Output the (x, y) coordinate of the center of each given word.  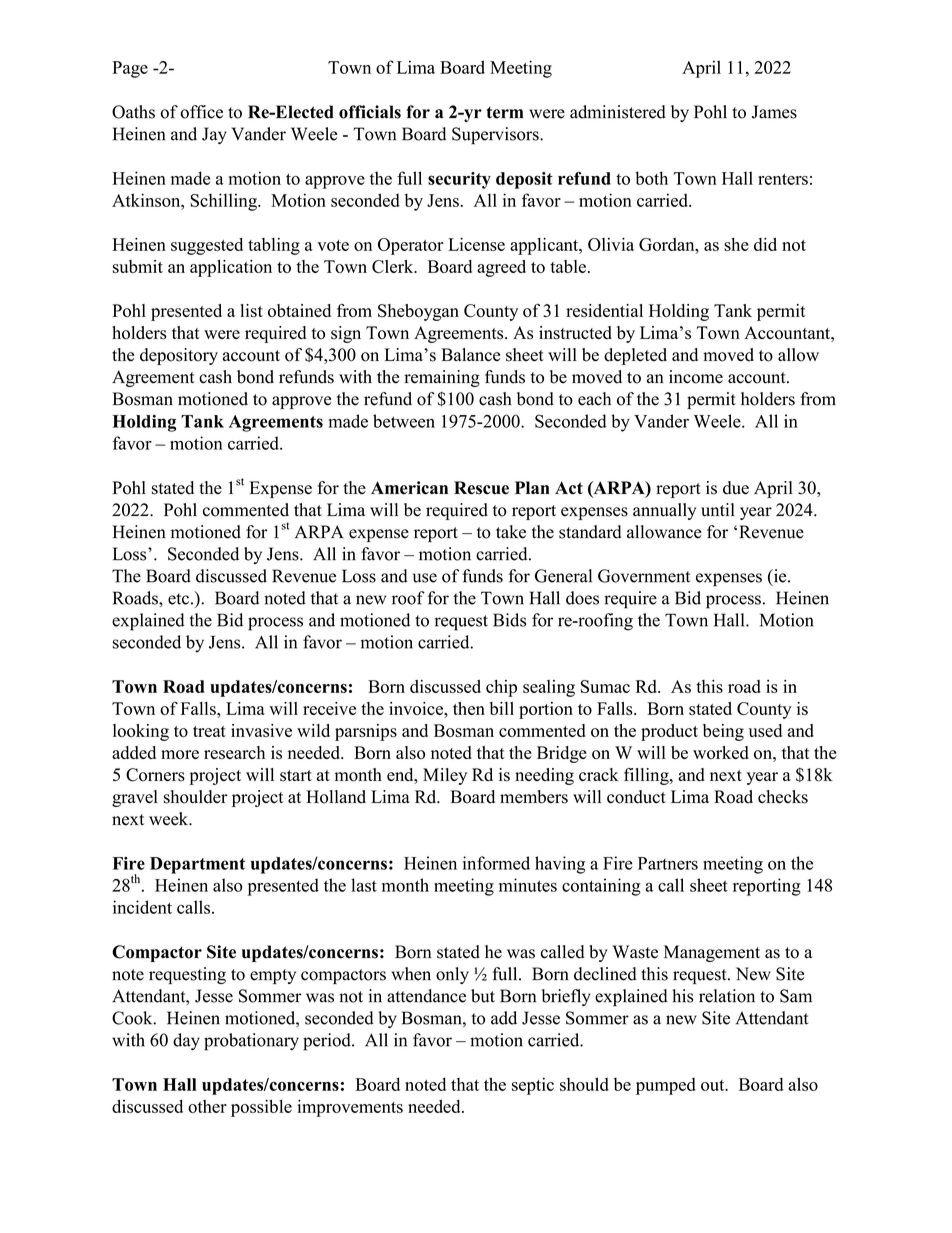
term (505, 113)
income (696, 377)
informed (496, 863)
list (251, 311)
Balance (470, 355)
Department (197, 865)
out (714, 1085)
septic (533, 1086)
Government (644, 576)
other (207, 1106)
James (774, 112)
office (201, 112)
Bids (509, 620)
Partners (668, 863)
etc (178, 599)
